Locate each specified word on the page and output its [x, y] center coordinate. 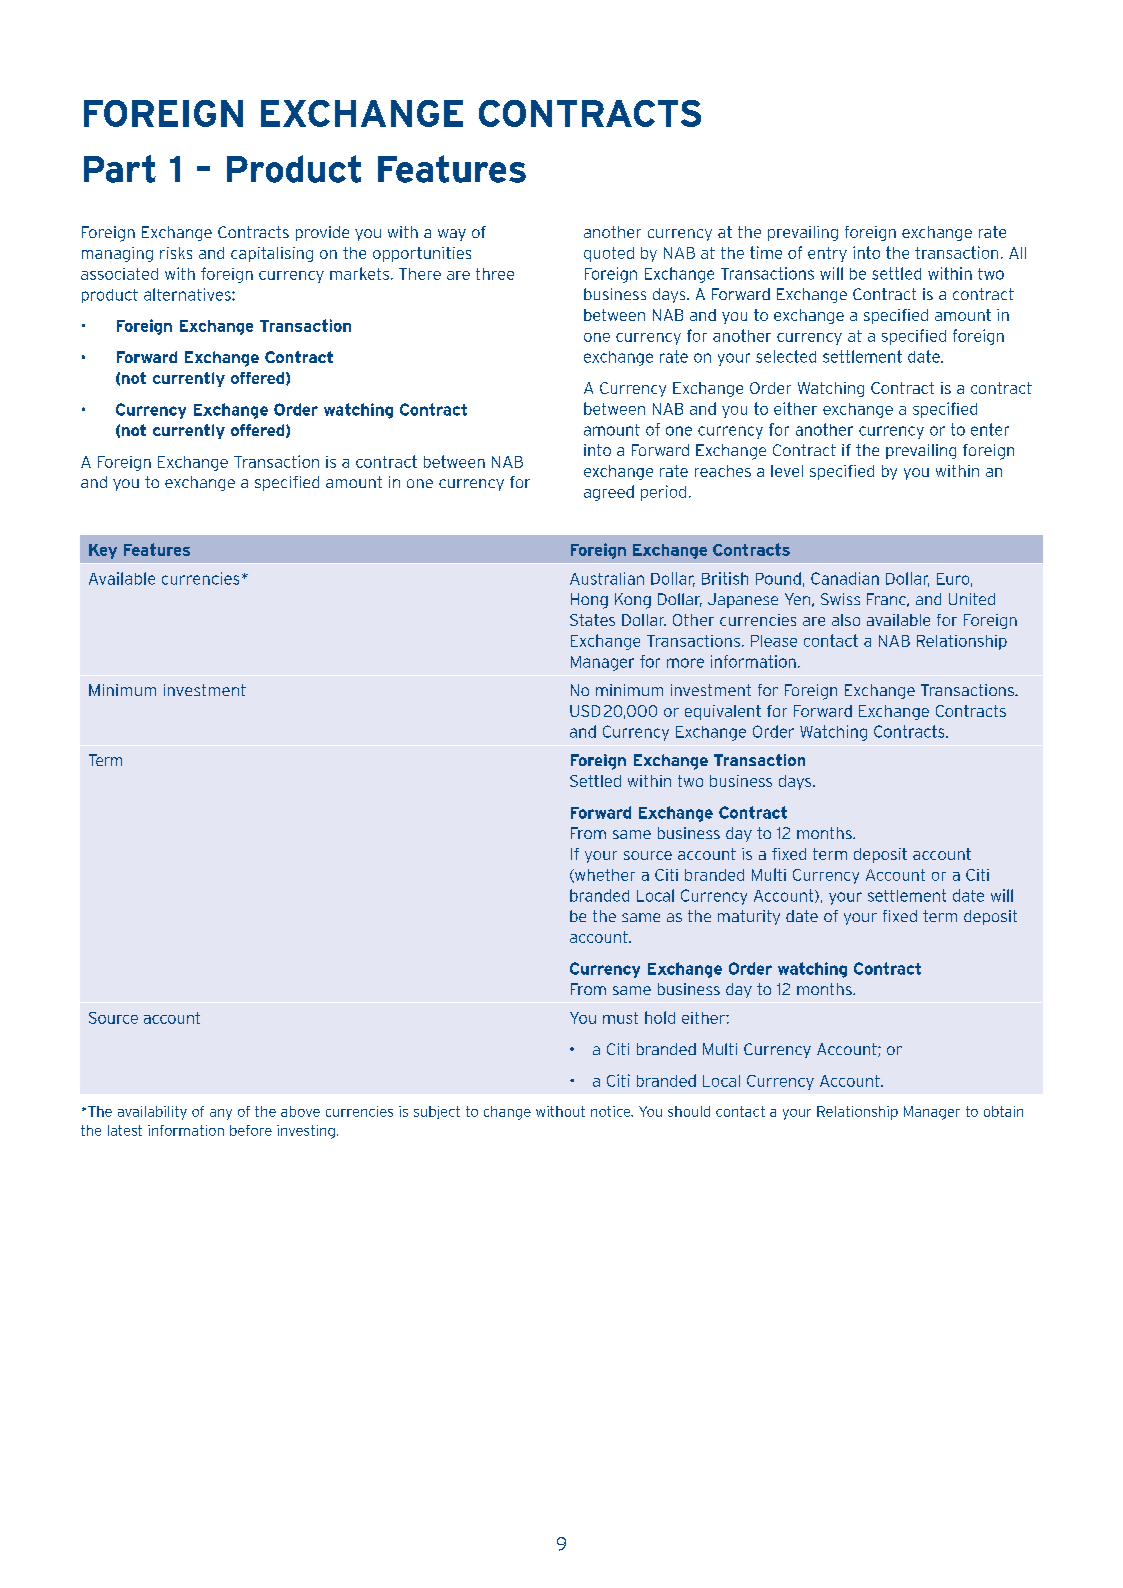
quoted [609, 254]
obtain [1003, 1111]
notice [612, 1111]
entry [827, 254]
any [221, 1114]
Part [120, 169]
